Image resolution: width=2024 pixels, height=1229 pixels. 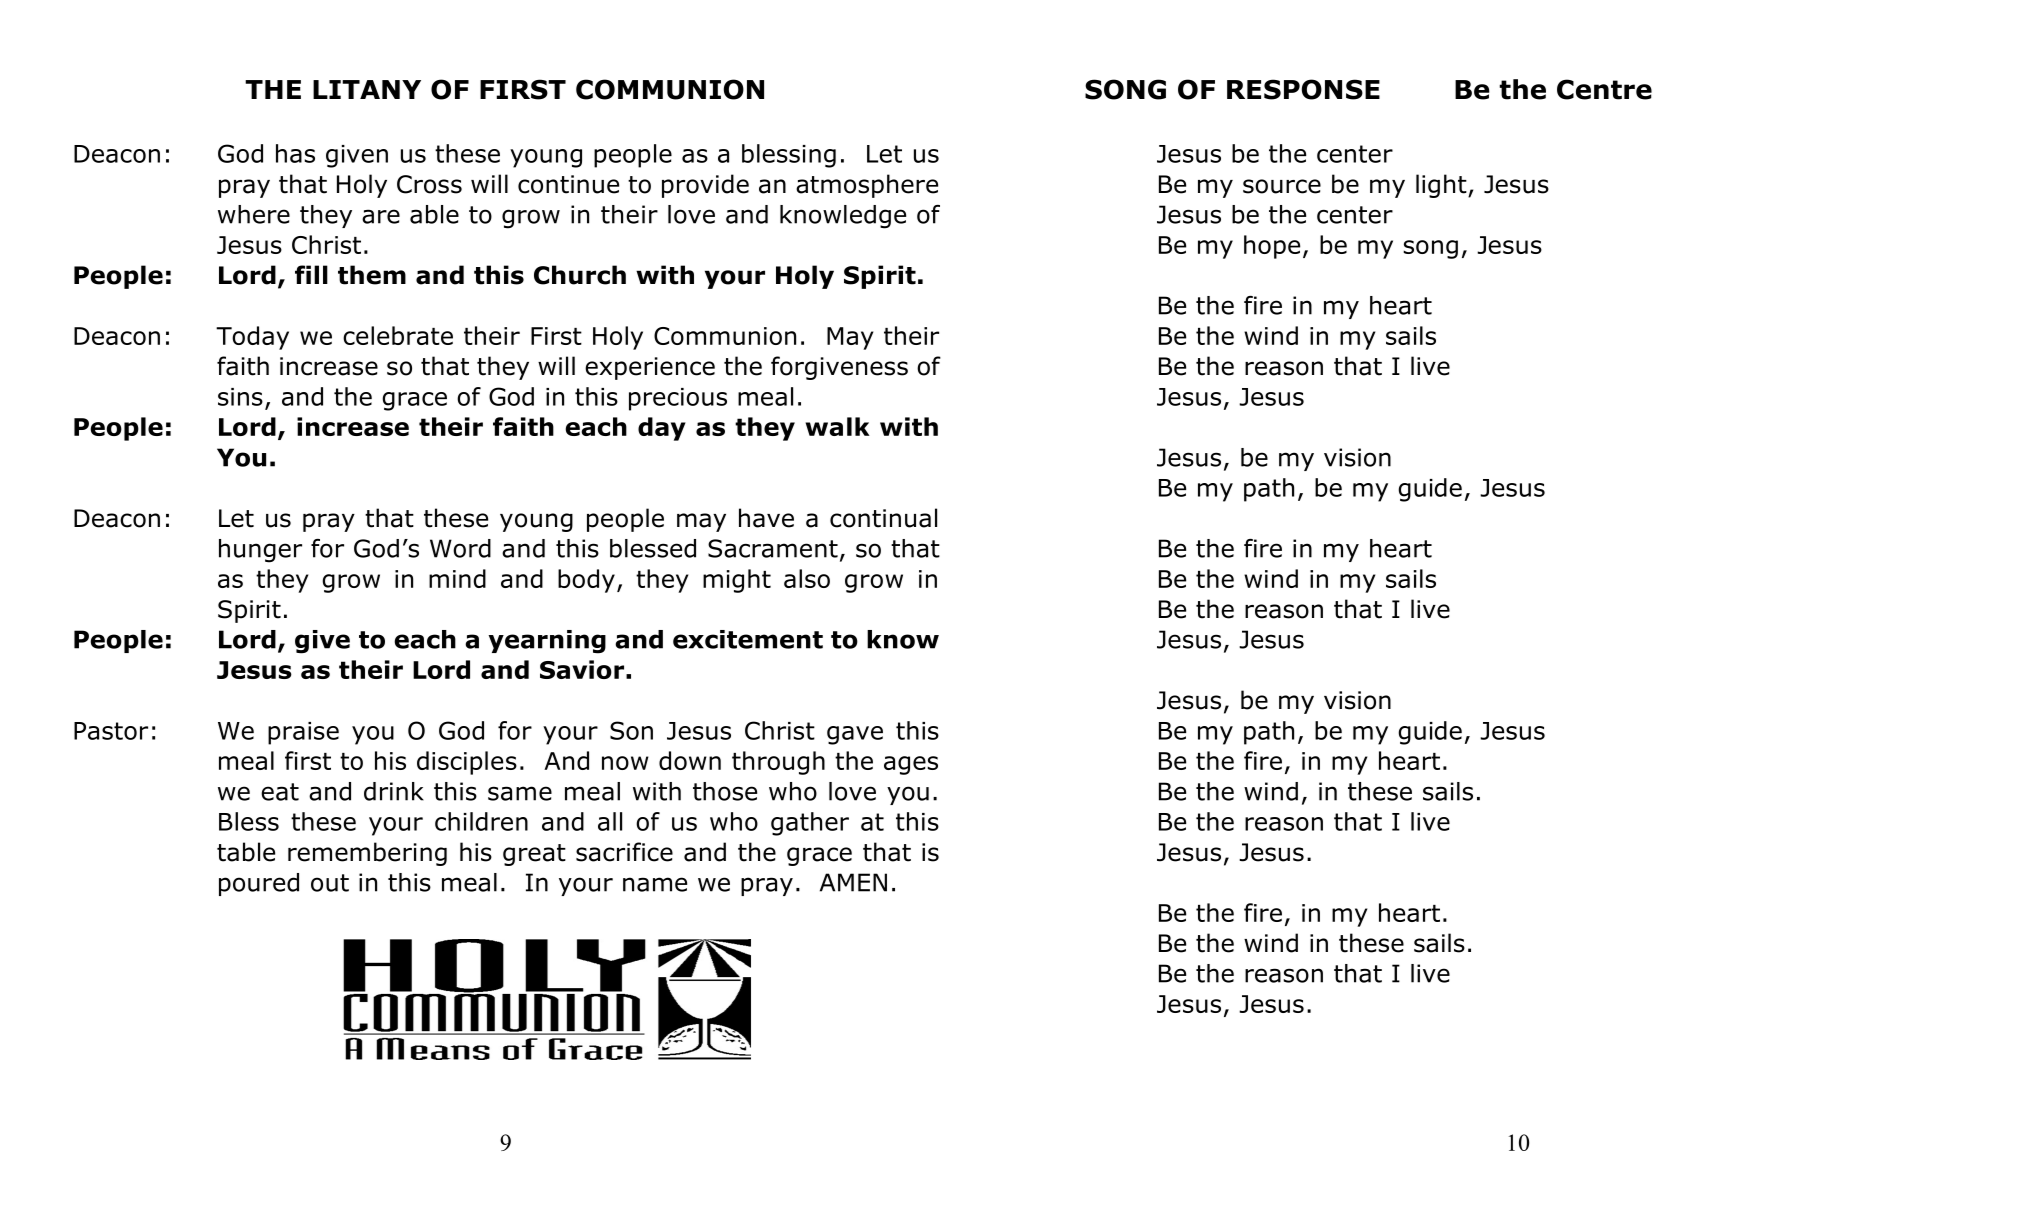 What do you see at coordinates (838, 426) in the screenshot?
I see `walk` at bounding box center [838, 426].
